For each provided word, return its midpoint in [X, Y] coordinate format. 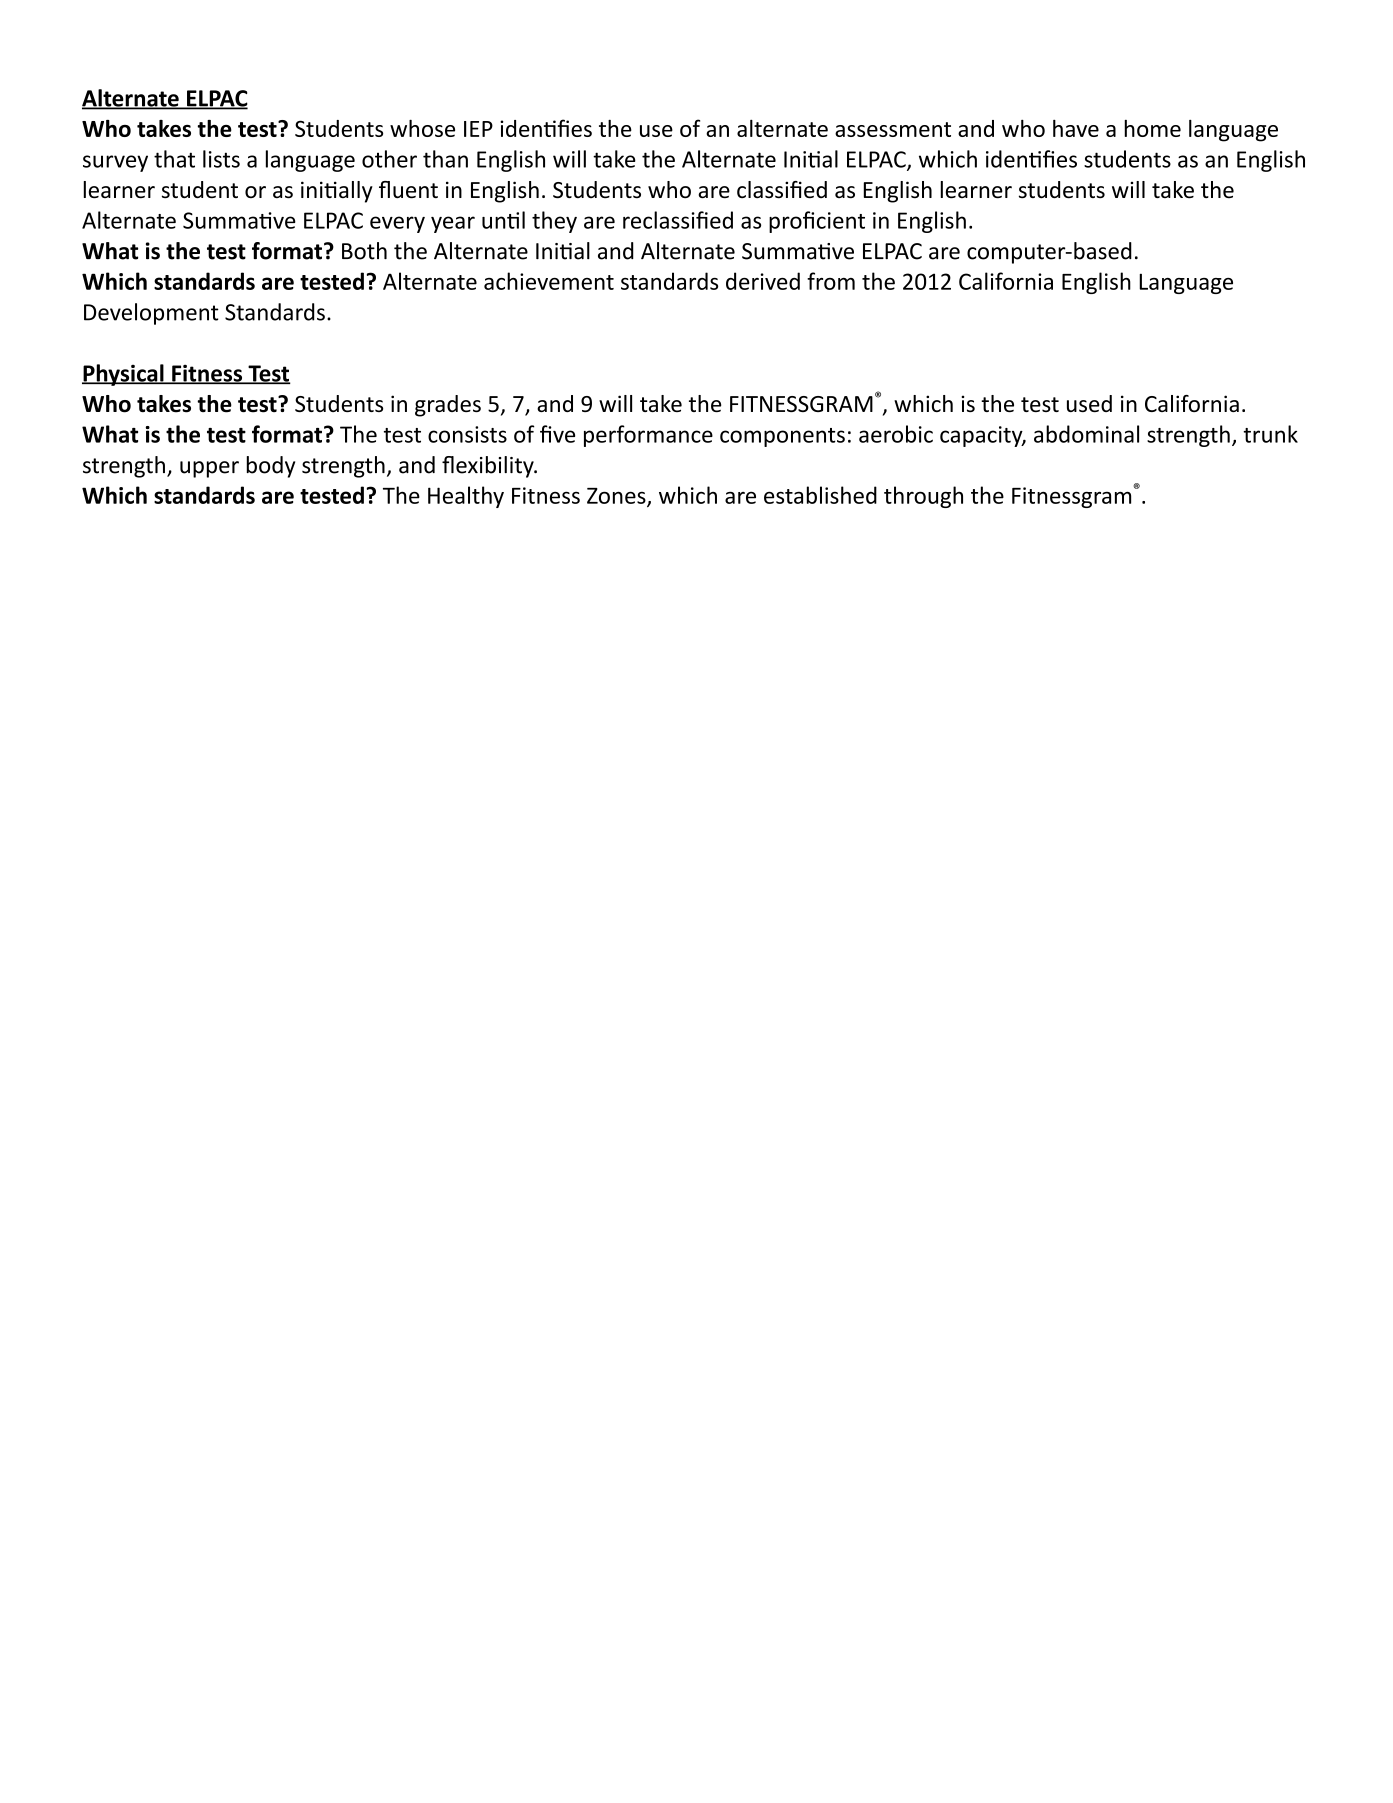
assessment [893, 129]
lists [221, 159]
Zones [617, 497]
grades [448, 406]
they [554, 222]
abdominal [1086, 434]
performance [648, 436]
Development [151, 314]
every [397, 224]
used [1089, 403]
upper [209, 469]
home [1152, 128]
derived [763, 281]
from [831, 281]
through [923, 497]
